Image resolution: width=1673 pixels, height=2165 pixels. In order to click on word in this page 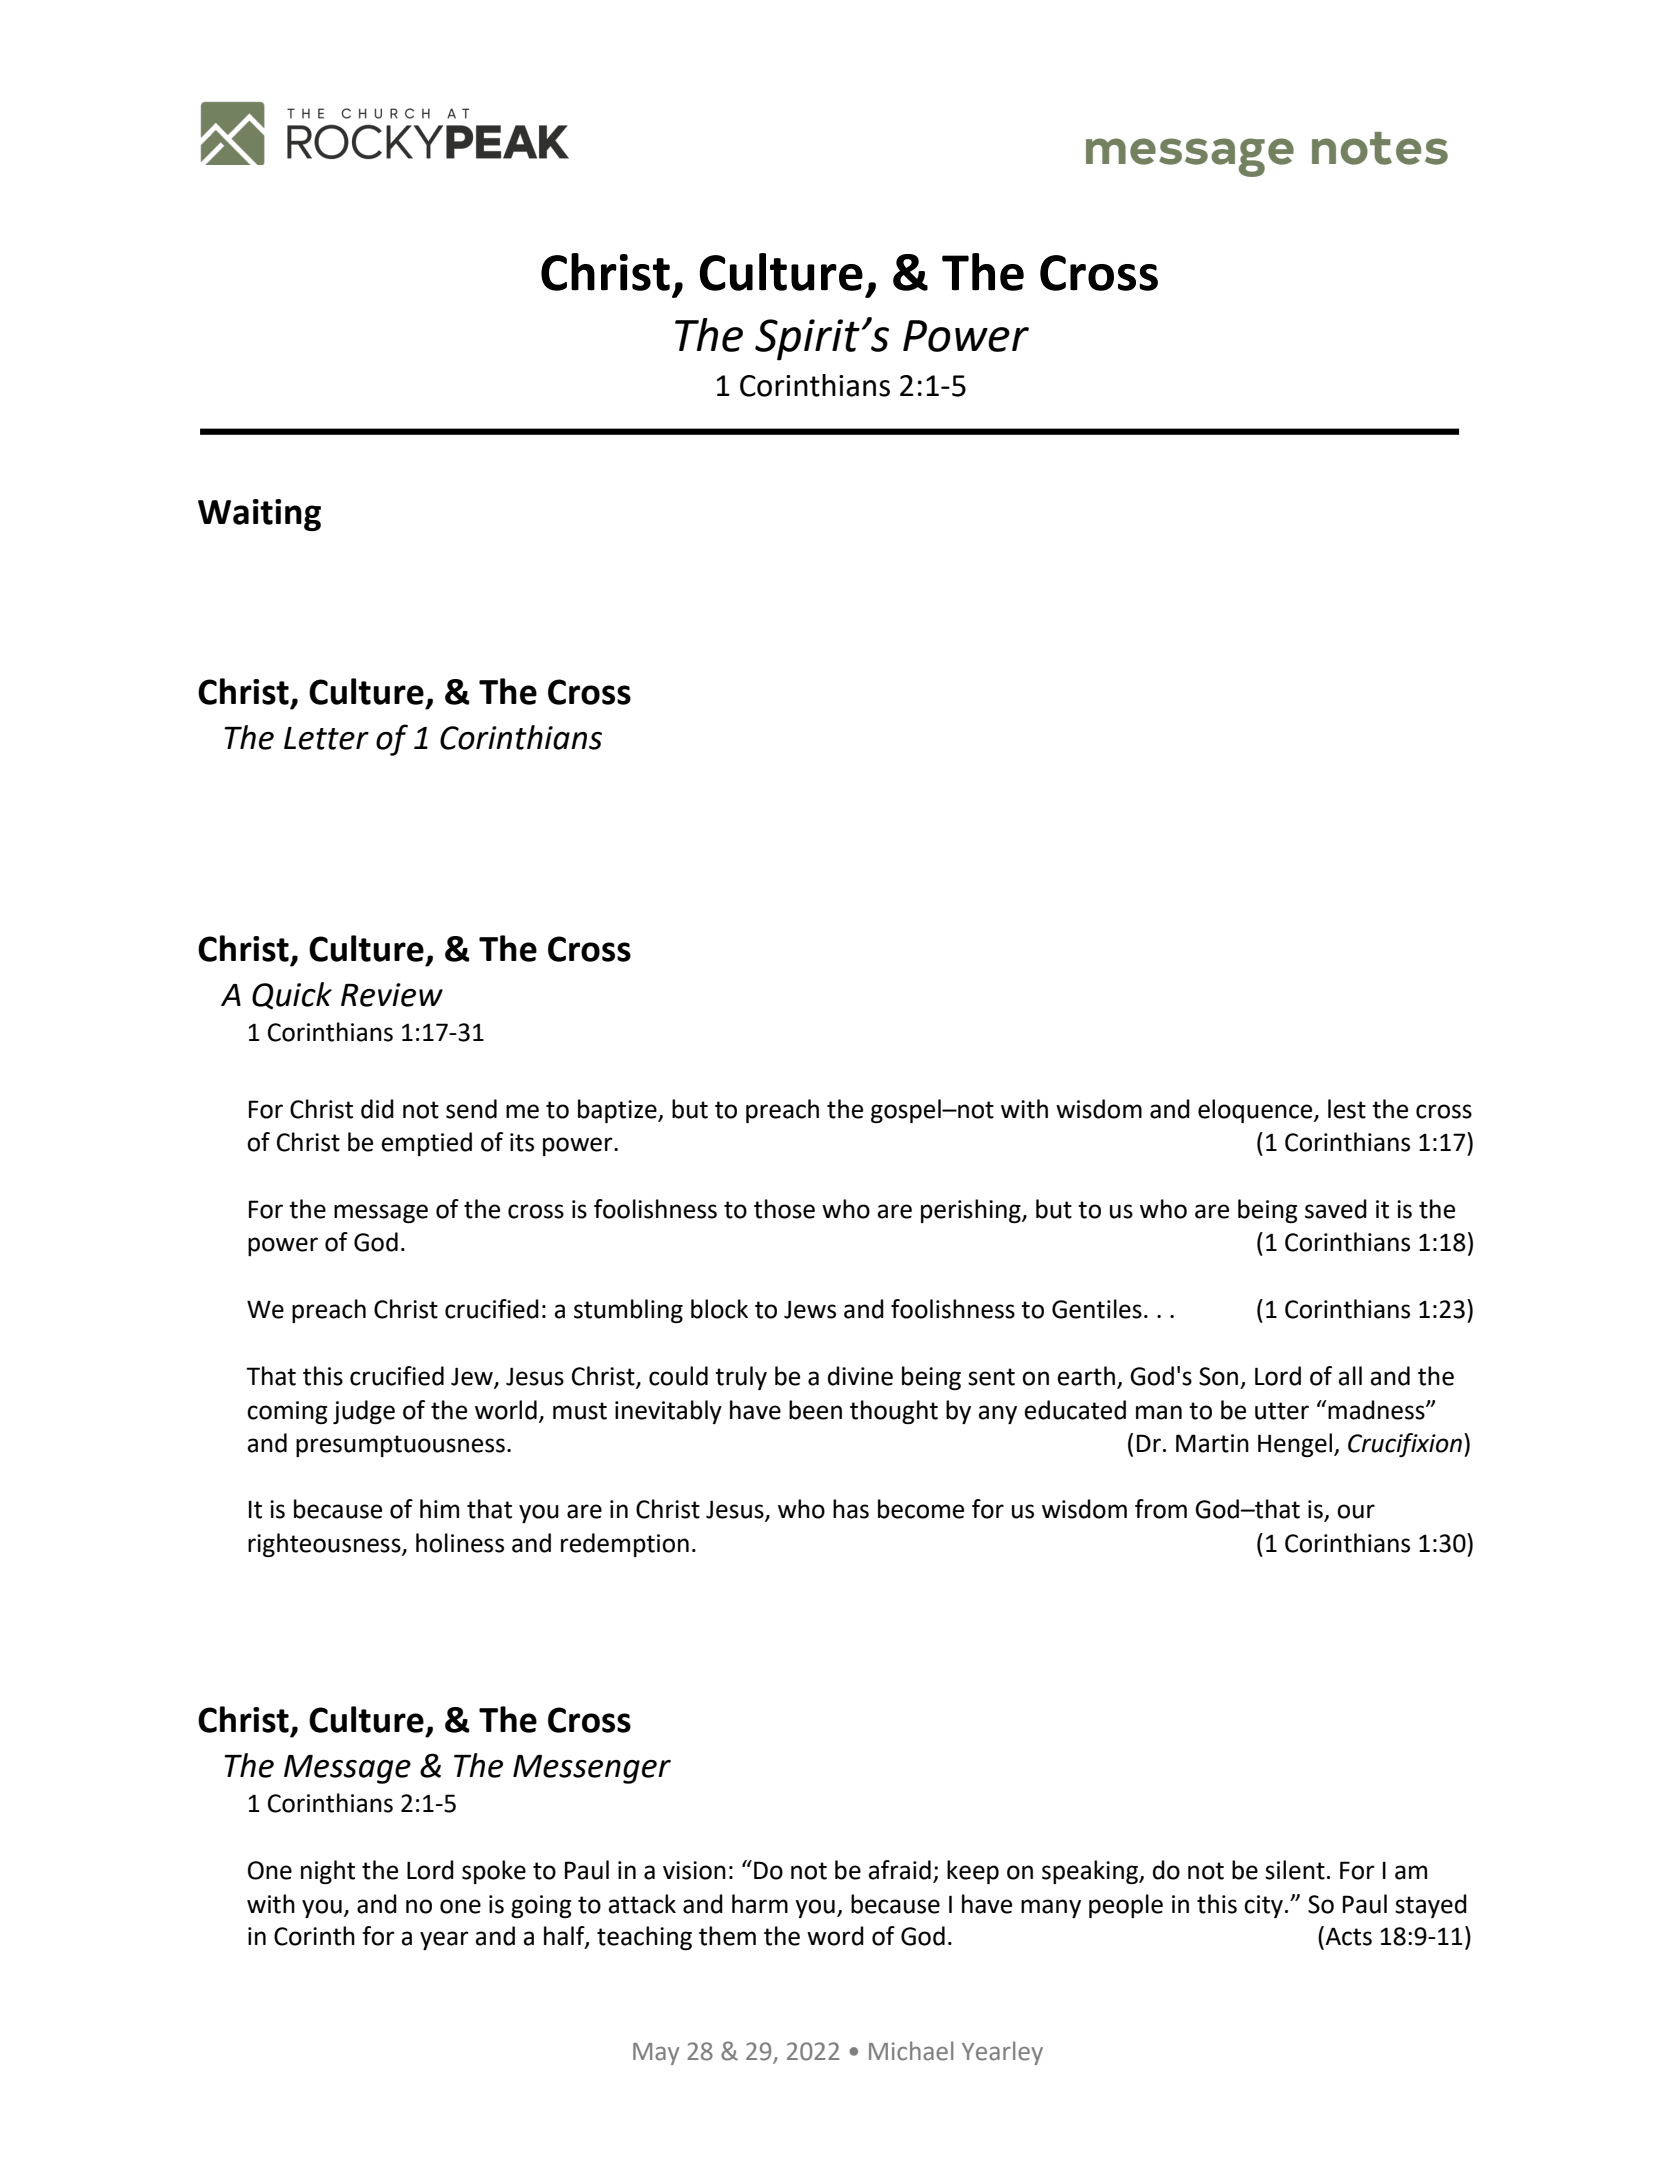, I will do `click(835, 1936)`.
